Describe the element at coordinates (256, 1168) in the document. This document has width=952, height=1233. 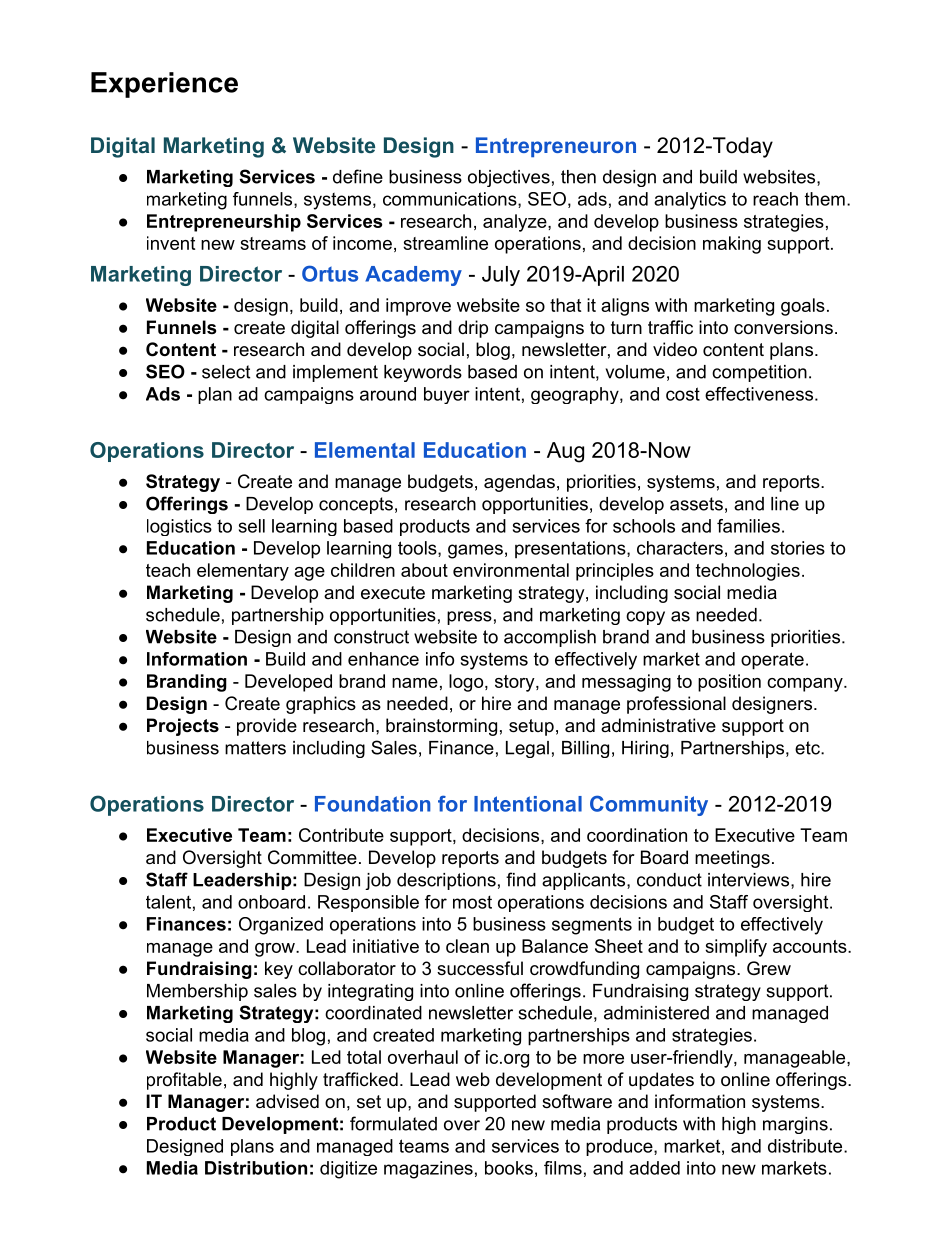
I see `Distribution` at that location.
